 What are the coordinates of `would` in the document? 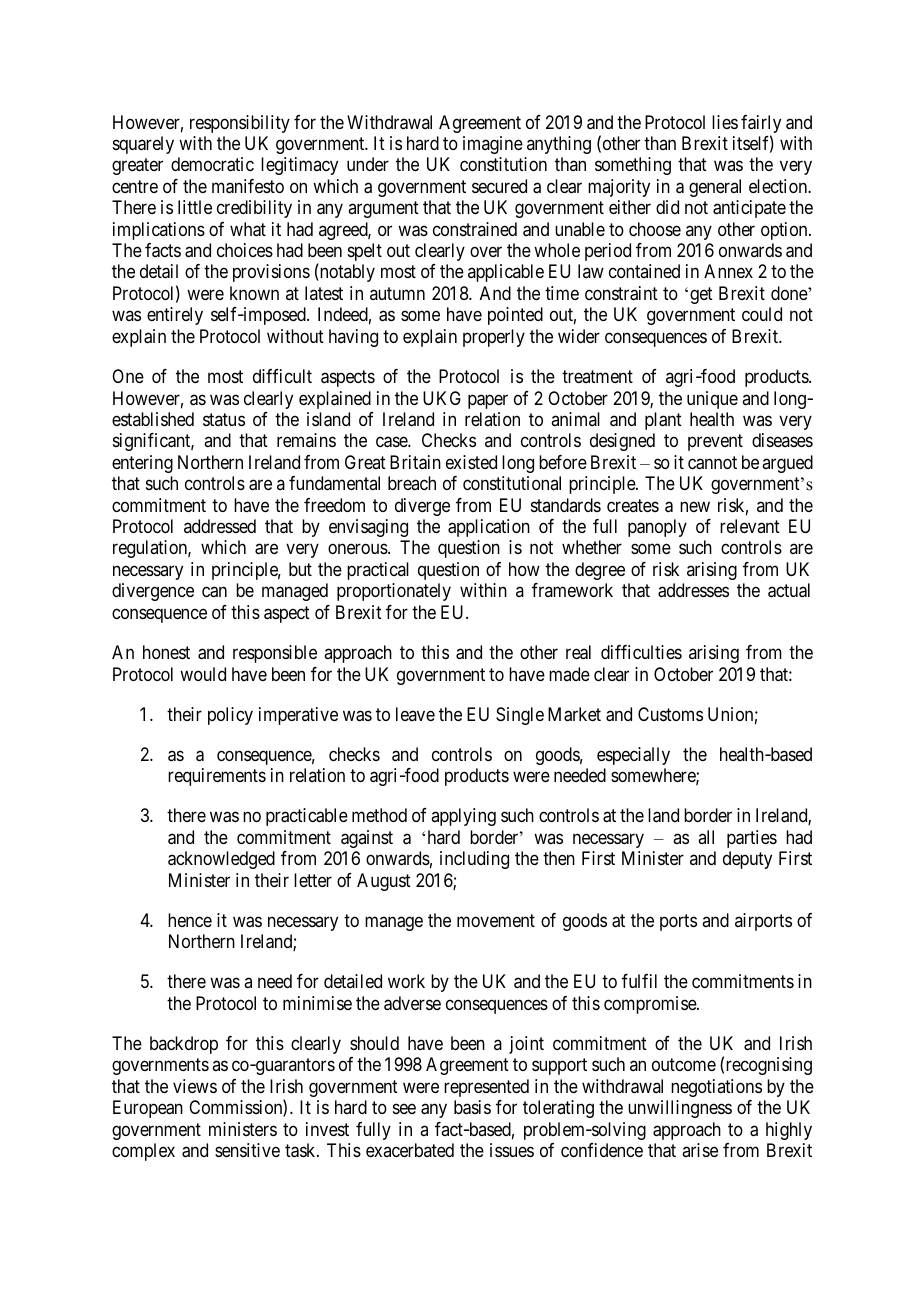 It's located at (203, 674).
